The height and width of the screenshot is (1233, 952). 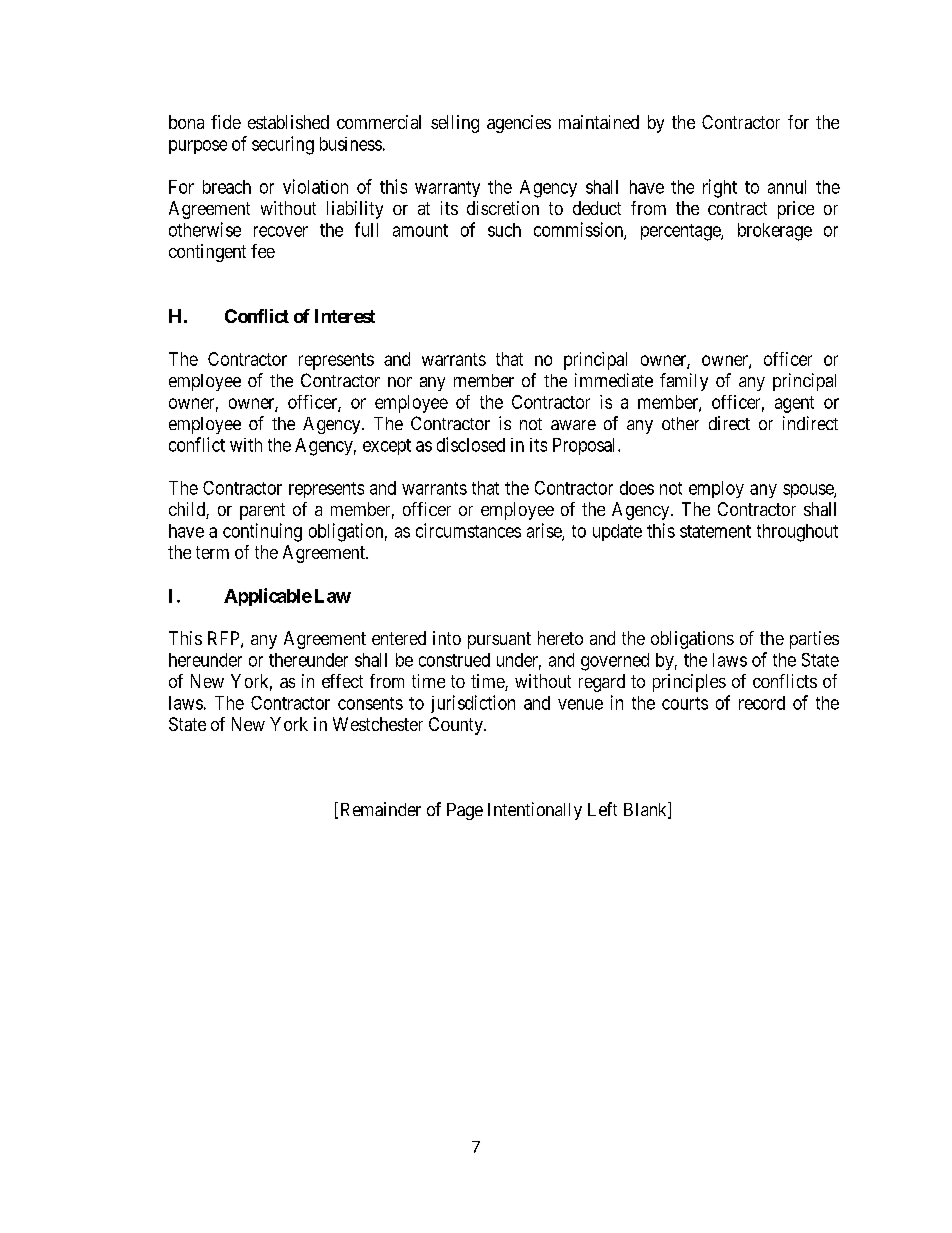 I want to click on disclosed, so click(x=471, y=444).
